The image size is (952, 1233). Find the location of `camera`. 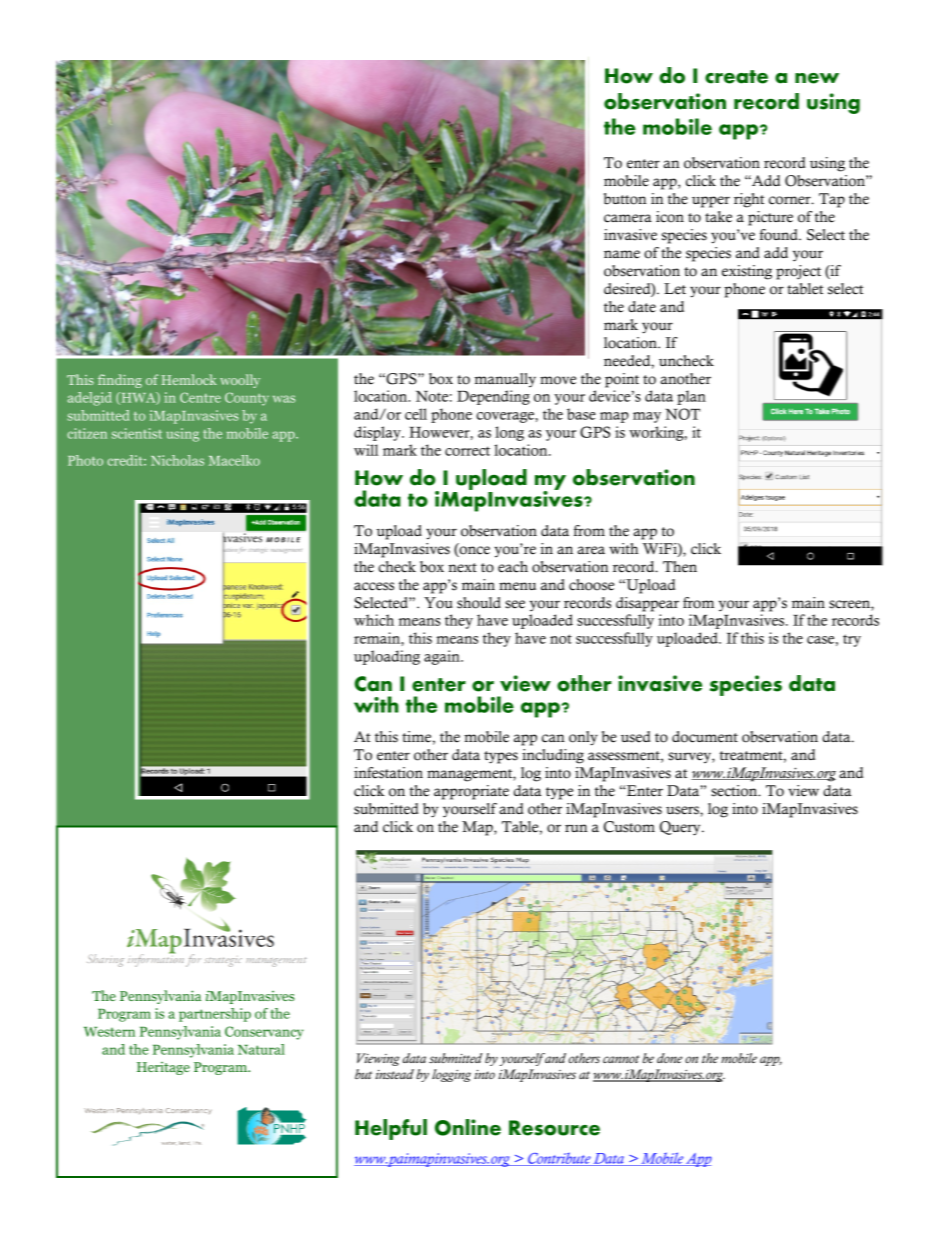

camera is located at coordinates (628, 218).
